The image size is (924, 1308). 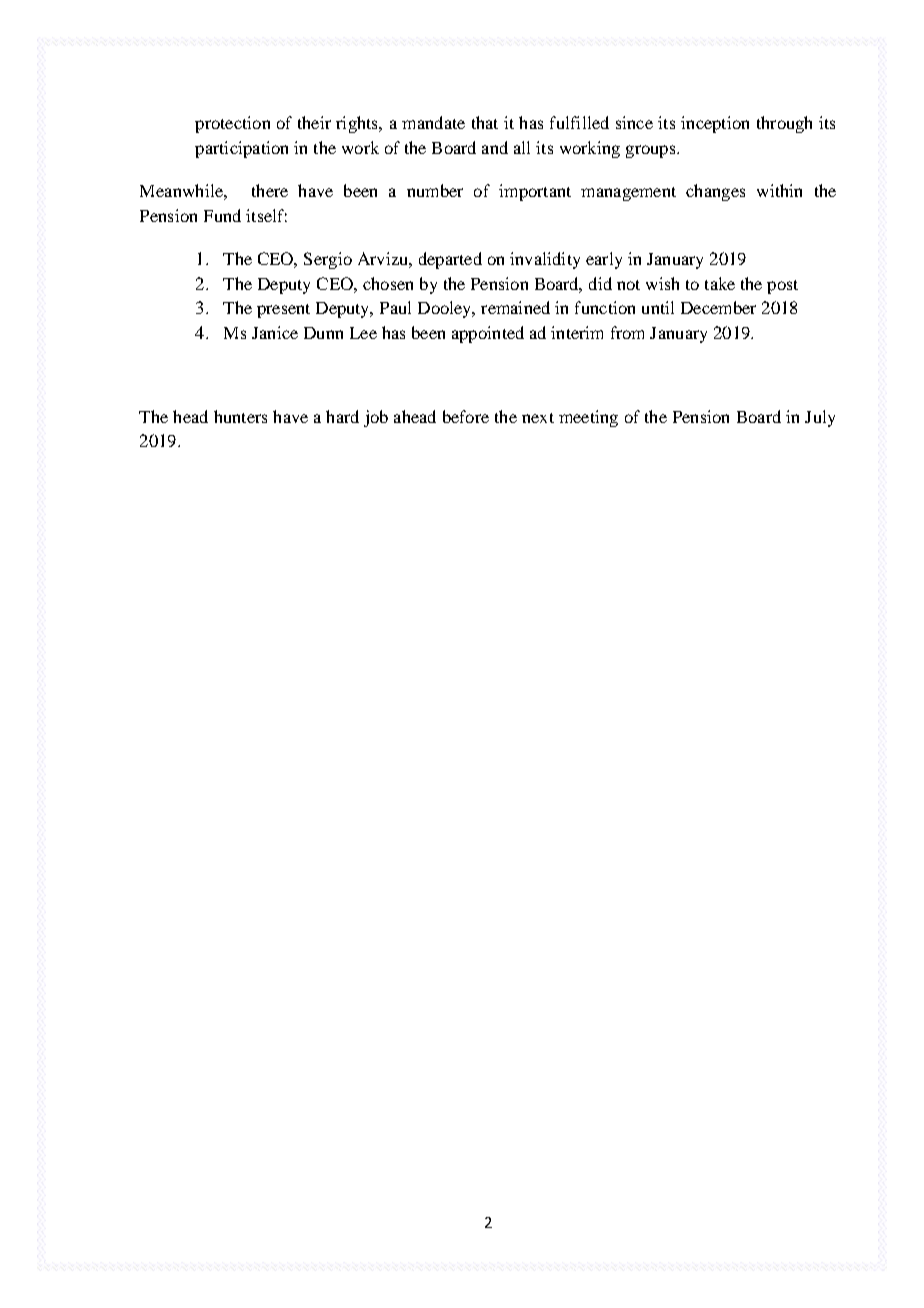 I want to click on their, so click(x=314, y=122).
